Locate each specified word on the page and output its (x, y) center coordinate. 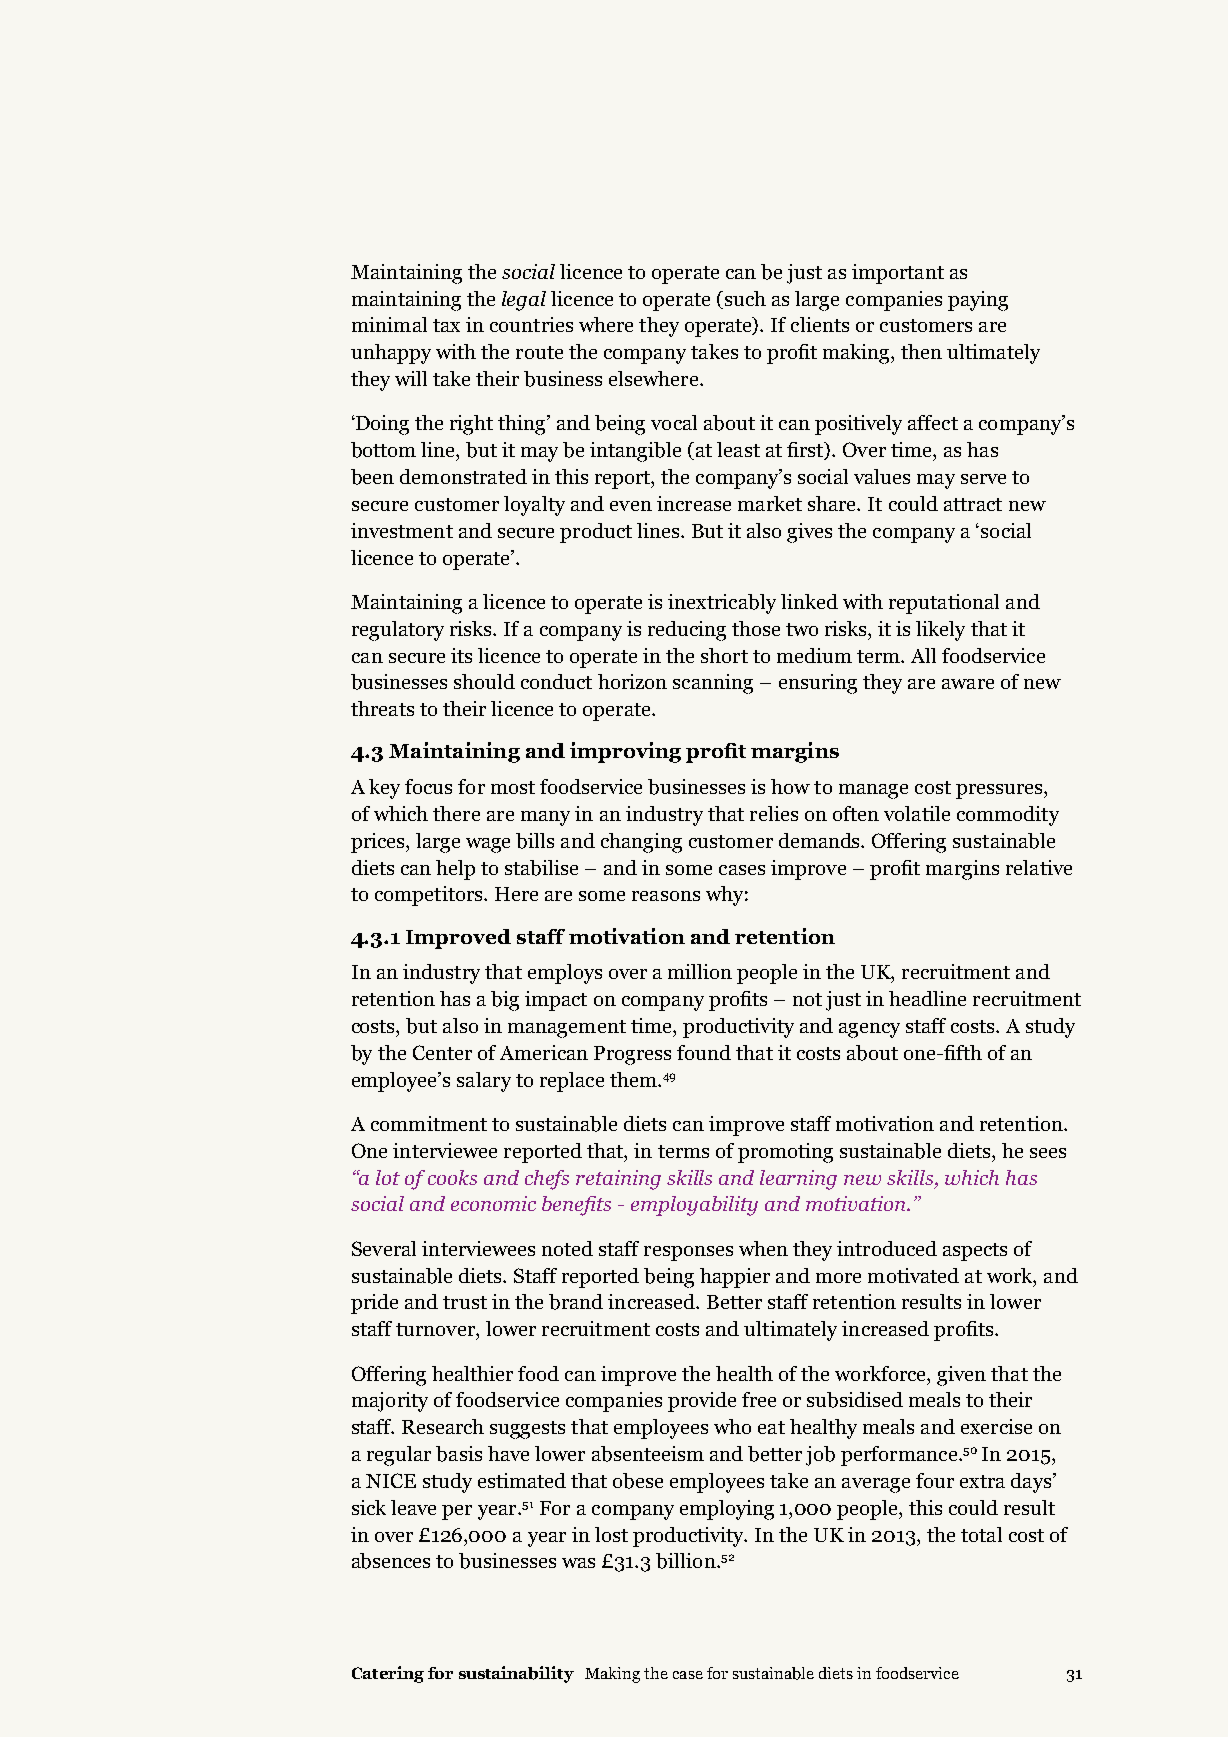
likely (940, 631)
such (744, 298)
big (505, 1001)
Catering (388, 1674)
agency (869, 1030)
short (724, 655)
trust (465, 1302)
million (700, 971)
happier (735, 1278)
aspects (975, 1252)
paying (978, 301)
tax (446, 325)
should (484, 681)
